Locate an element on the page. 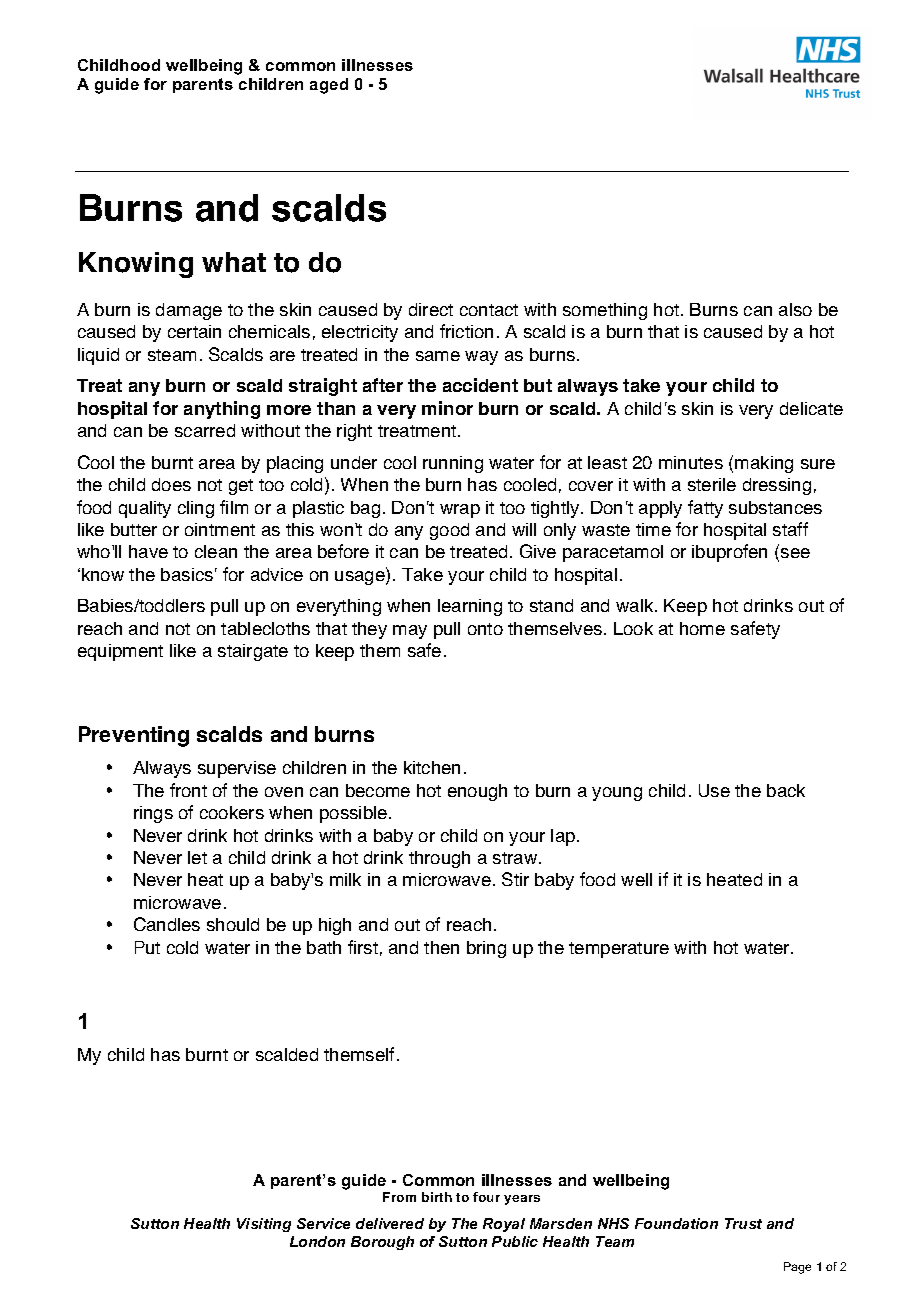  Visiting is located at coordinates (264, 1225).
